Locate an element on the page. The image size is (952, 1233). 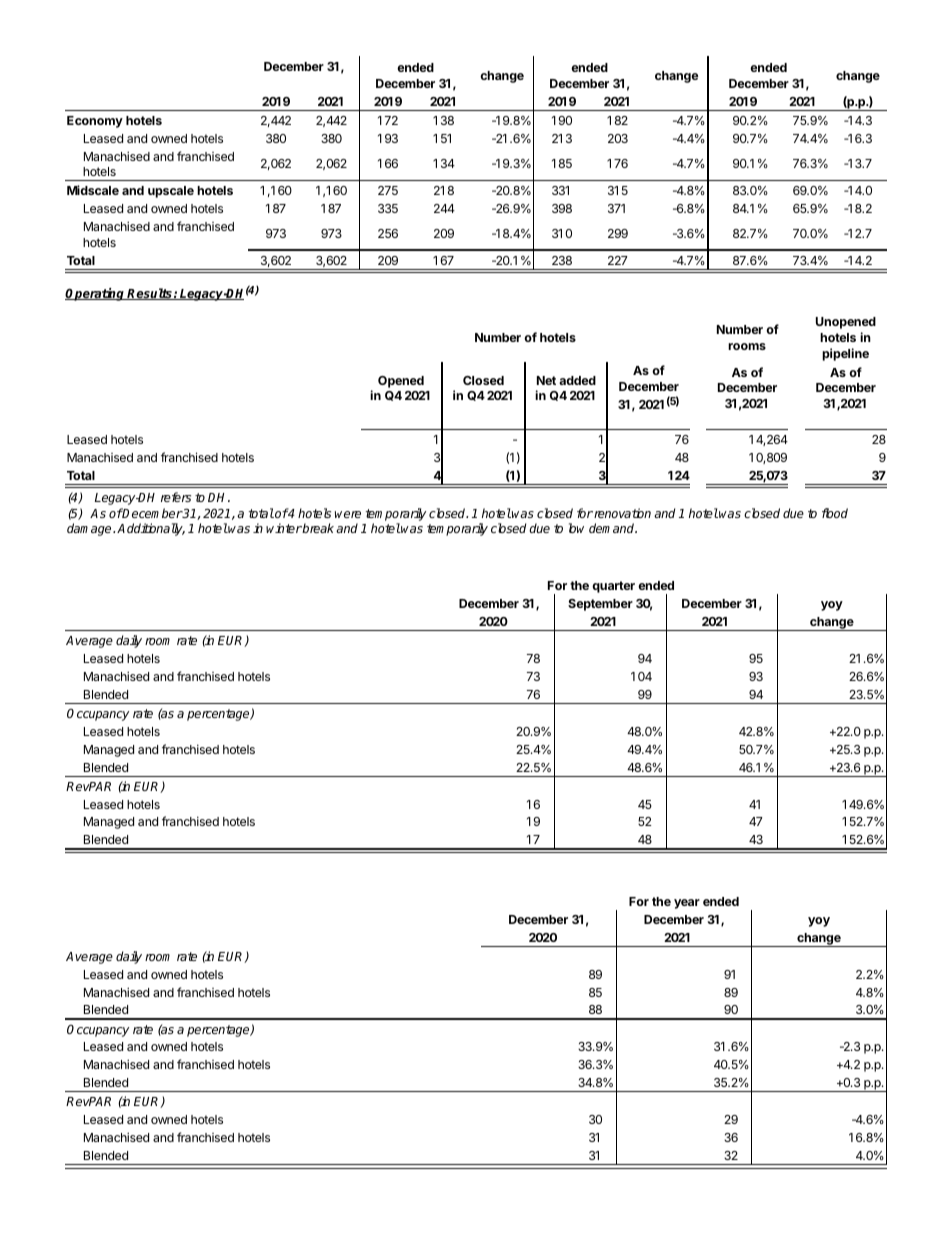
September is located at coordinates (600, 605).
